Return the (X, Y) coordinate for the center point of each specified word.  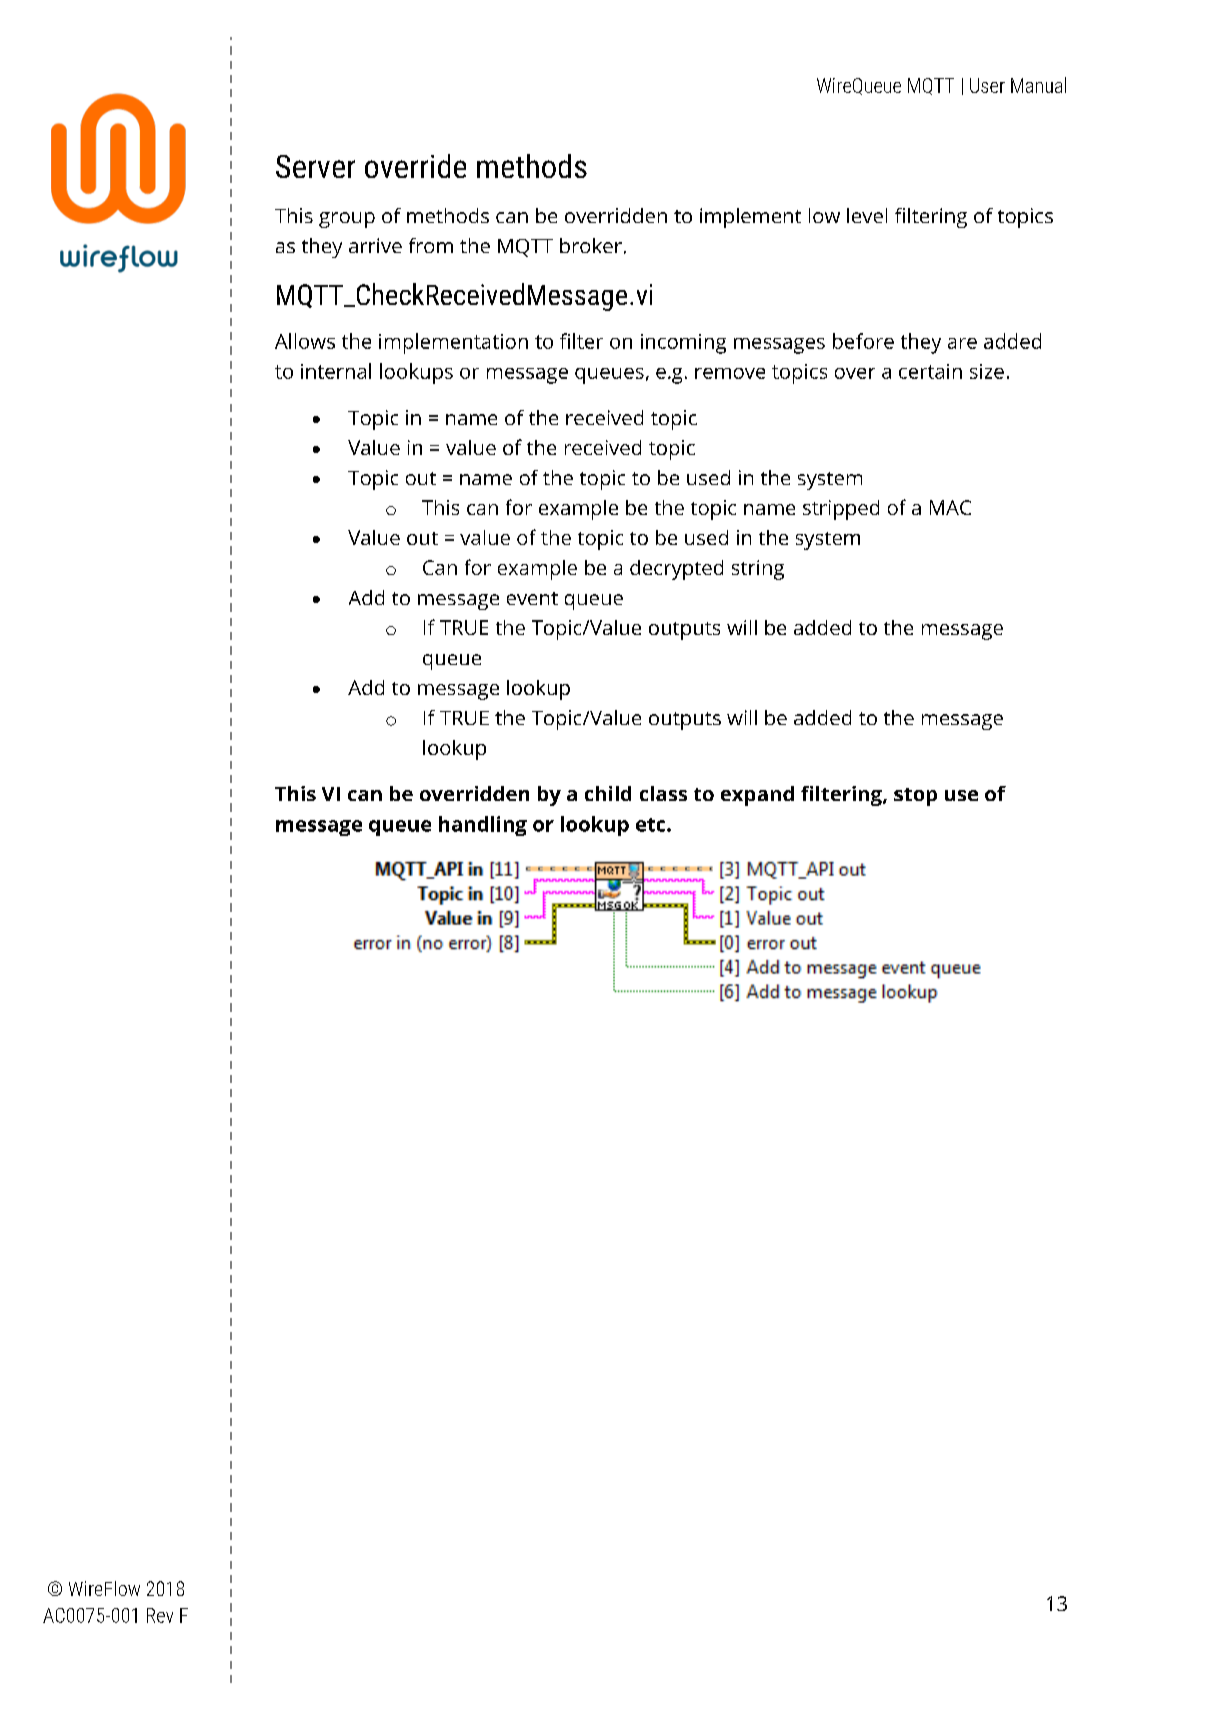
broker (591, 245)
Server (315, 166)
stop (915, 797)
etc (652, 825)
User (987, 85)
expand (757, 796)
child (608, 793)
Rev (160, 1615)
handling (483, 826)
